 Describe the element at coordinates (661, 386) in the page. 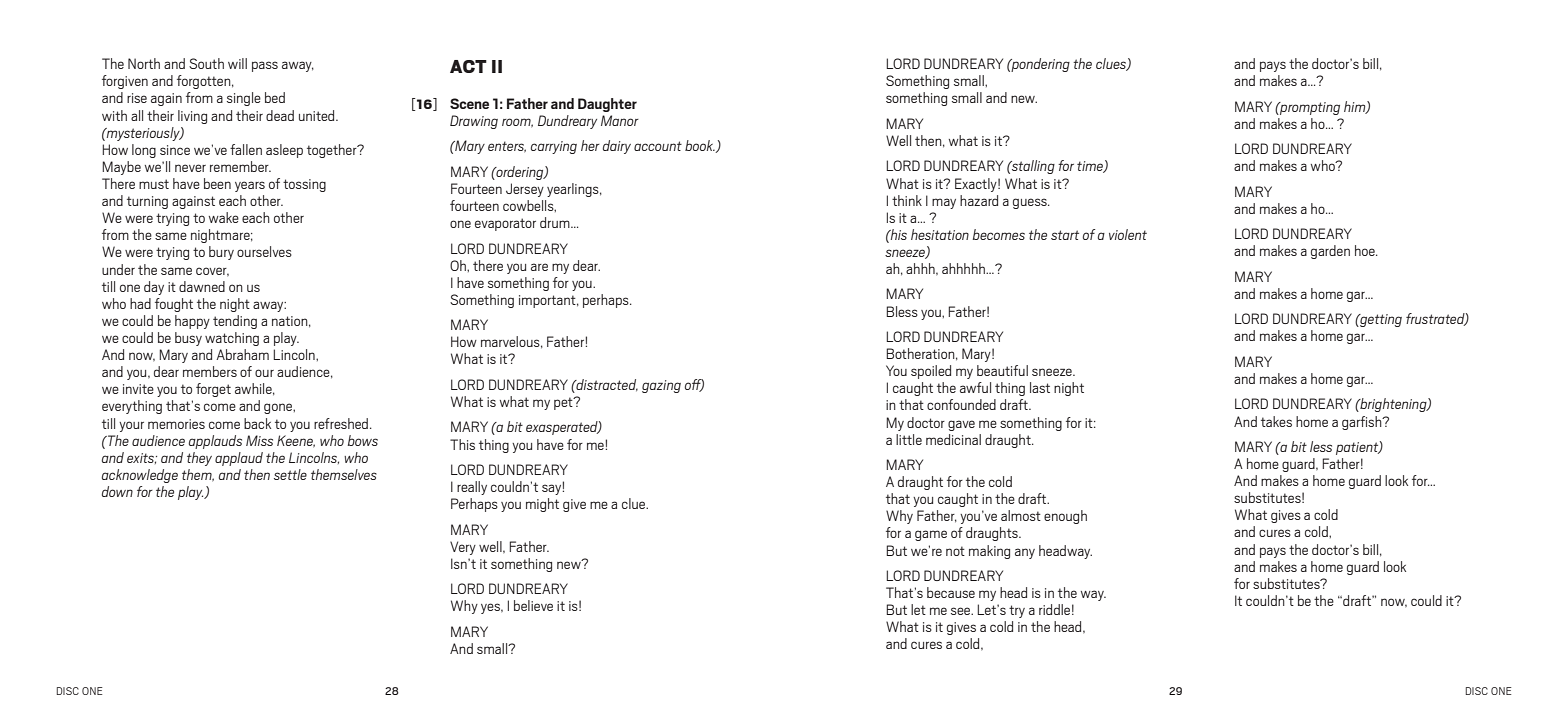

I see `gazing` at that location.
